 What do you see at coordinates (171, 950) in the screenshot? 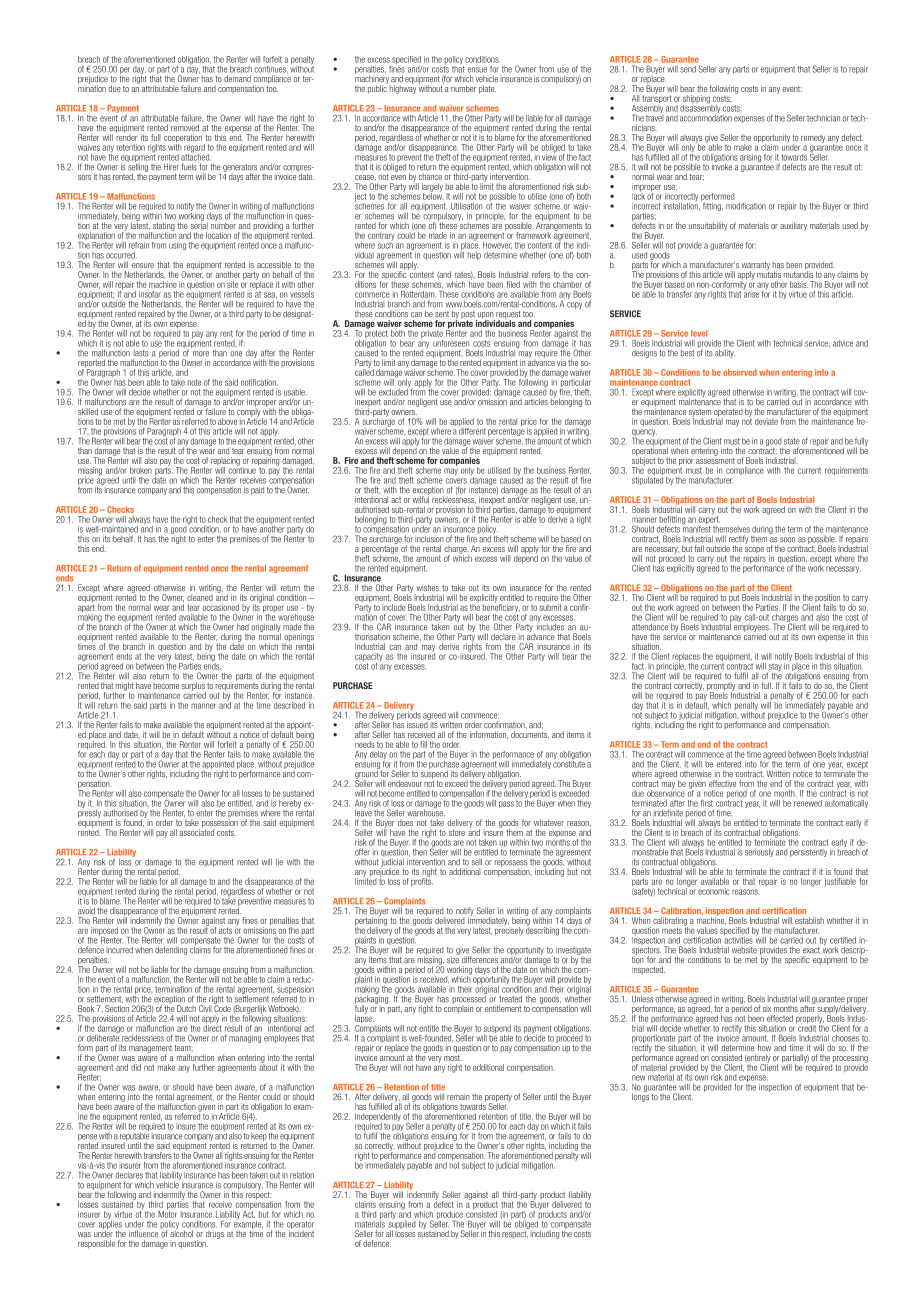
I see `defending` at bounding box center [171, 950].
